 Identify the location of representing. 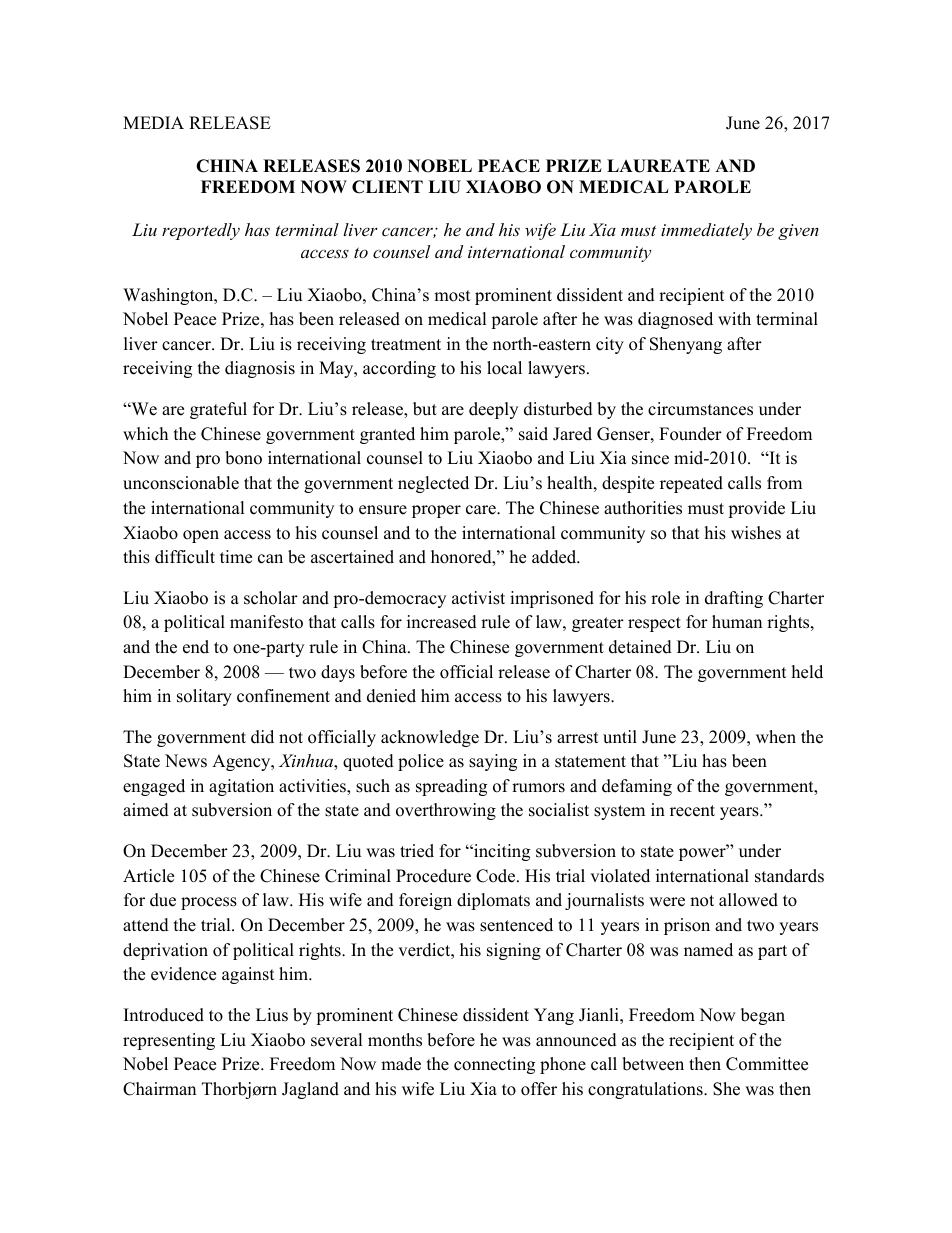
(169, 1041).
